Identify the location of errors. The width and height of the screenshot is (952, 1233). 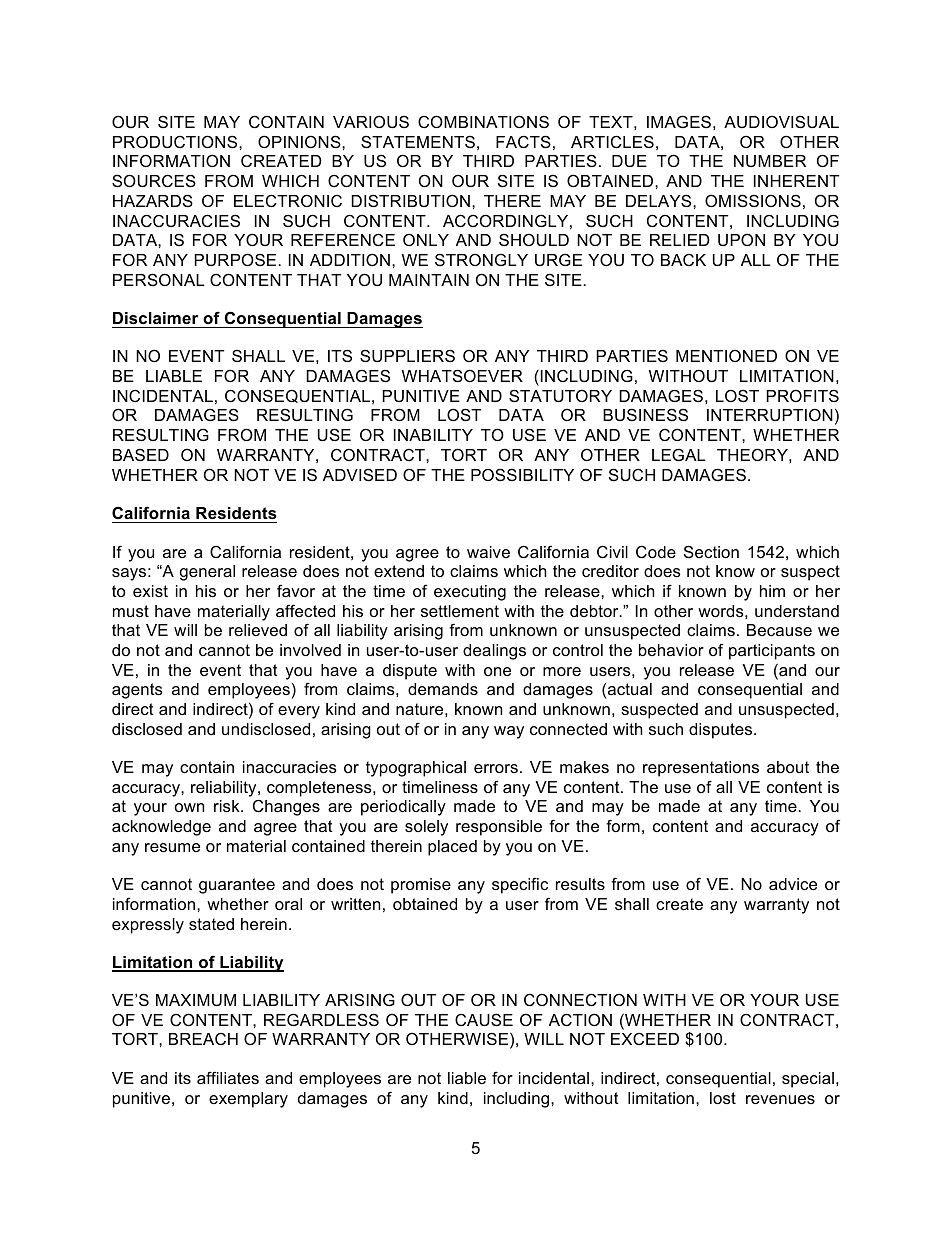
(496, 768).
